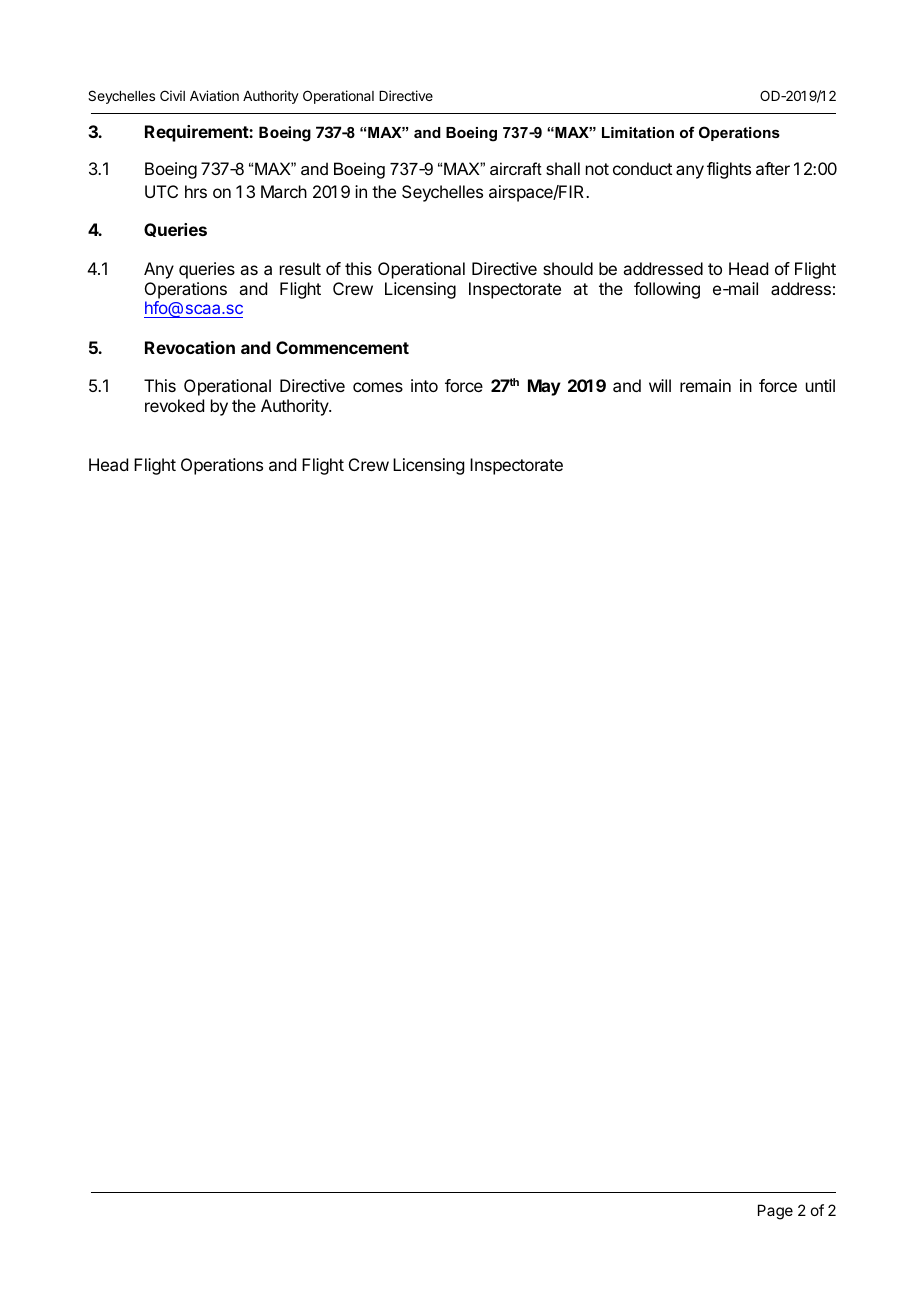 This screenshot has height=1308, width=924. Describe the element at coordinates (516, 168) in the screenshot. I see `aircraft` at that location.
